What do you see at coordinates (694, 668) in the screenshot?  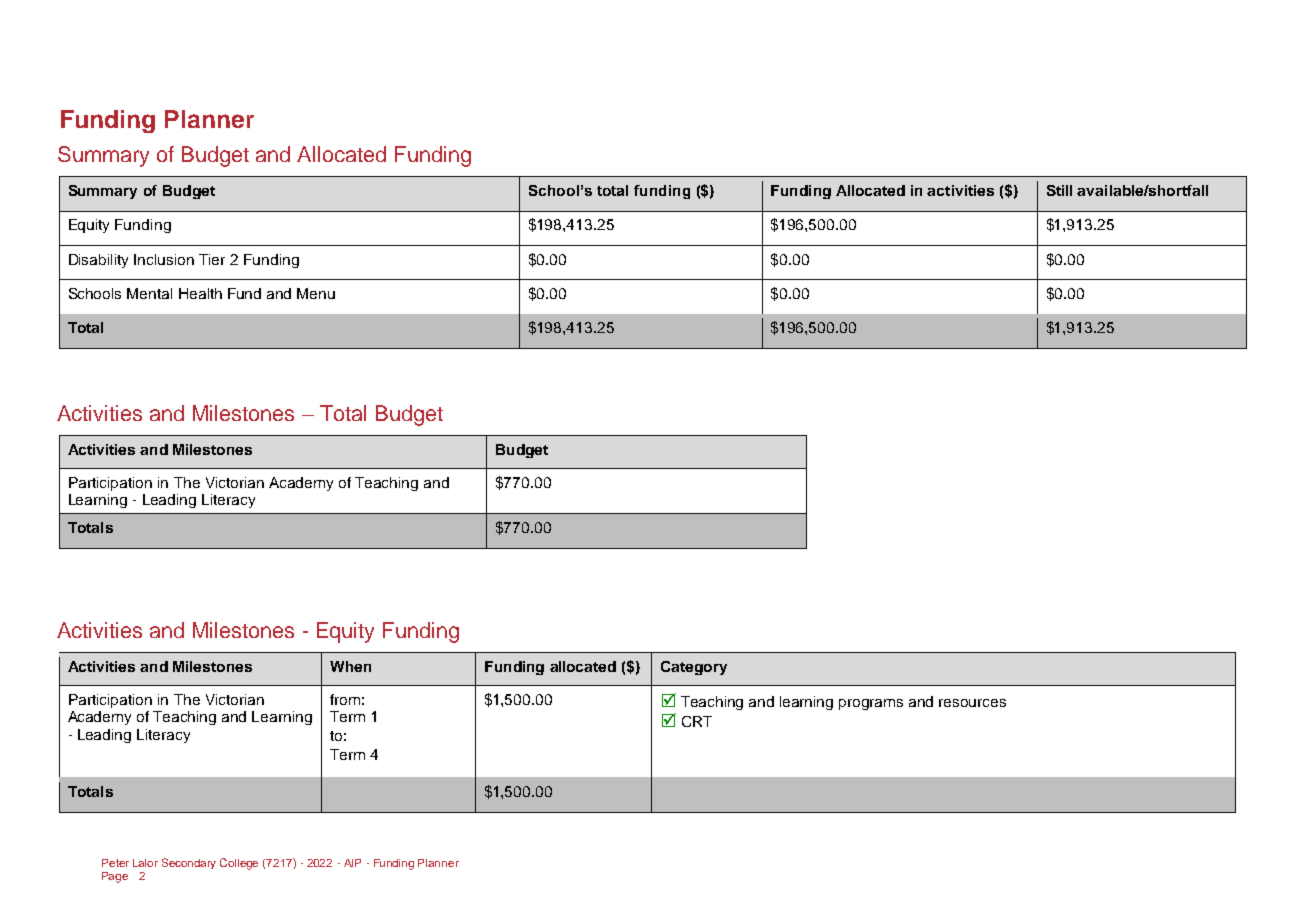 I see `Category` at bounding box center [694, 668].
